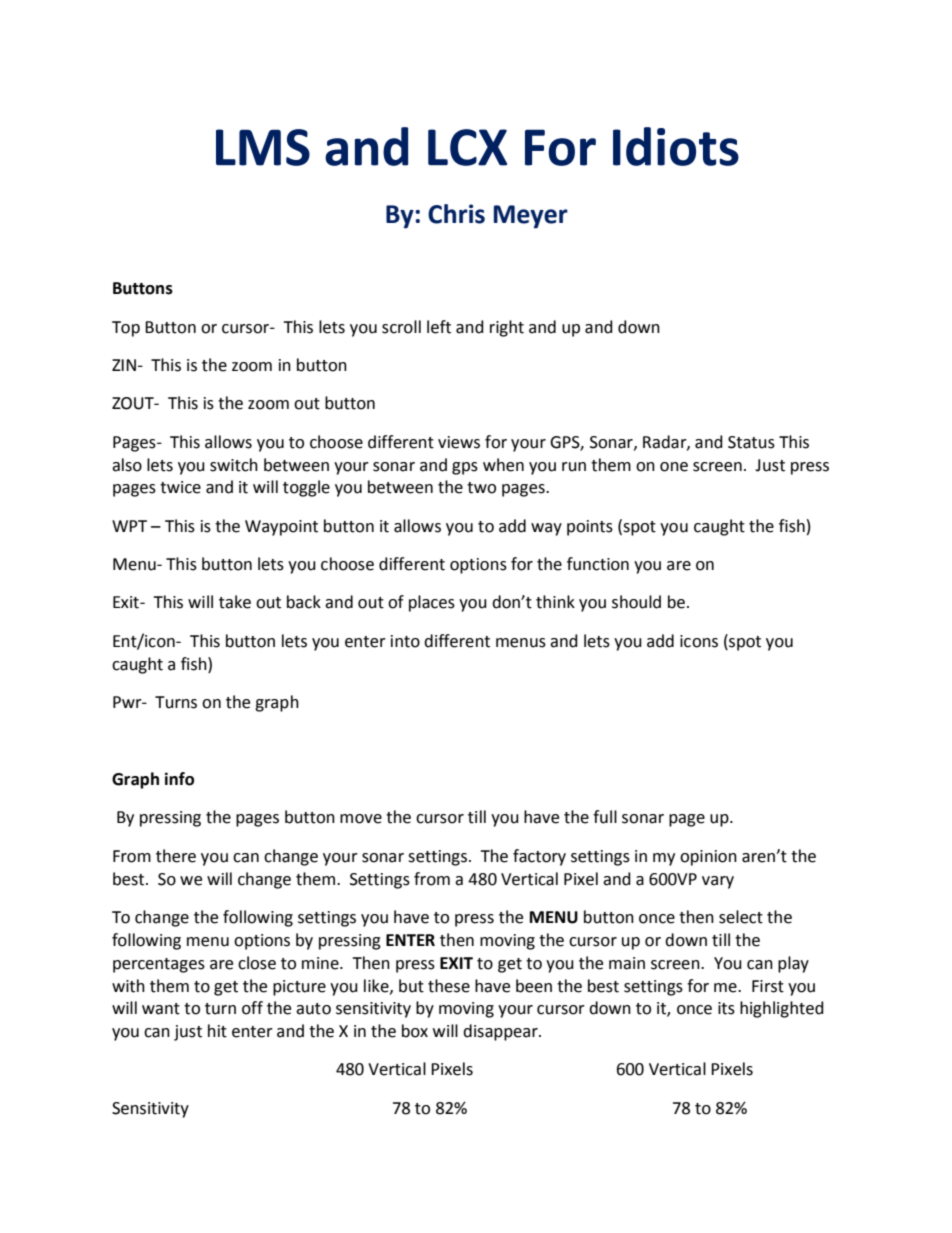 The image size is (952, 1233). Describe the element at coordinates (676, 146) in the screenshot. I see `Idiots` at that location.
